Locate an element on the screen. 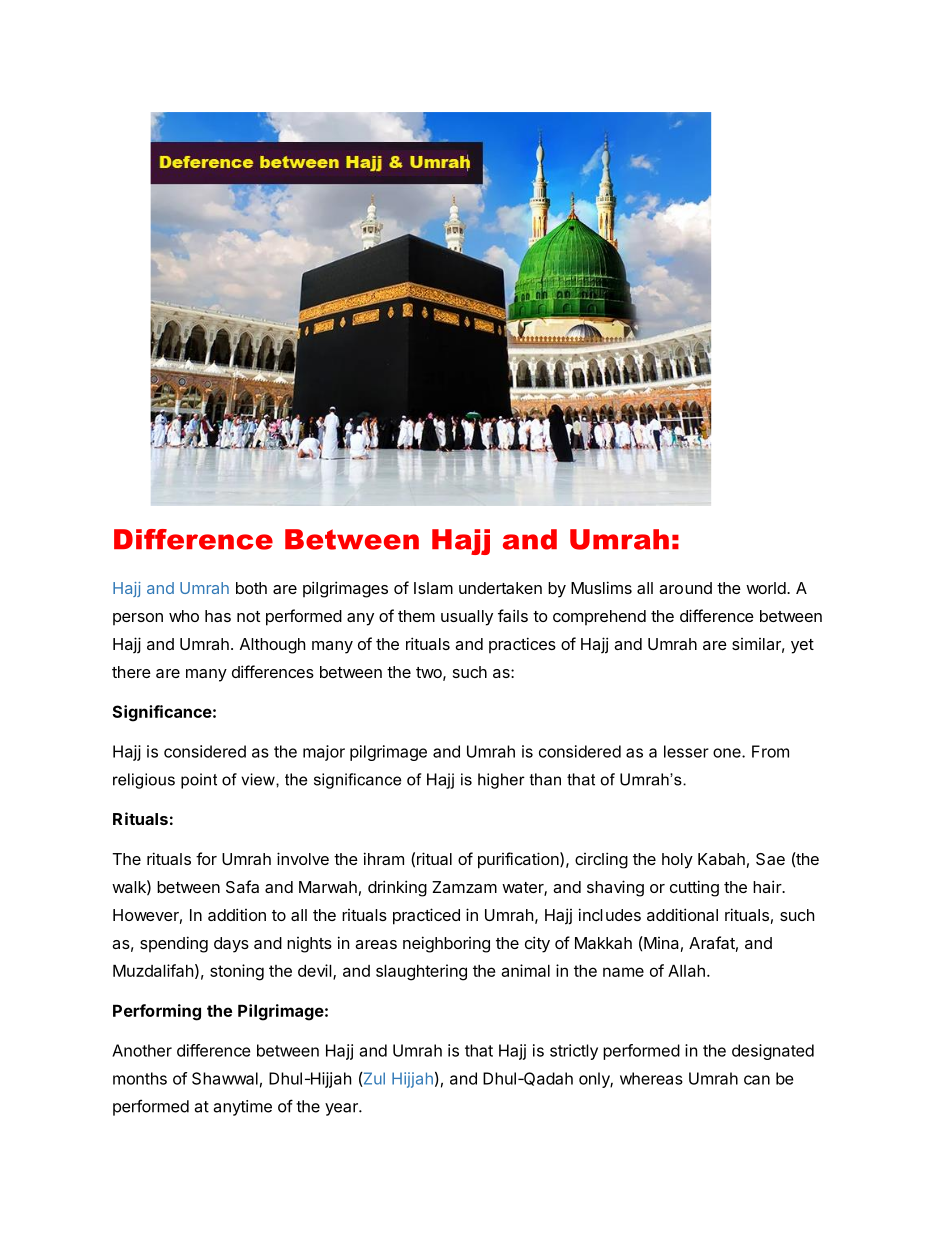  Mina is located at coordinates (660, 942).
